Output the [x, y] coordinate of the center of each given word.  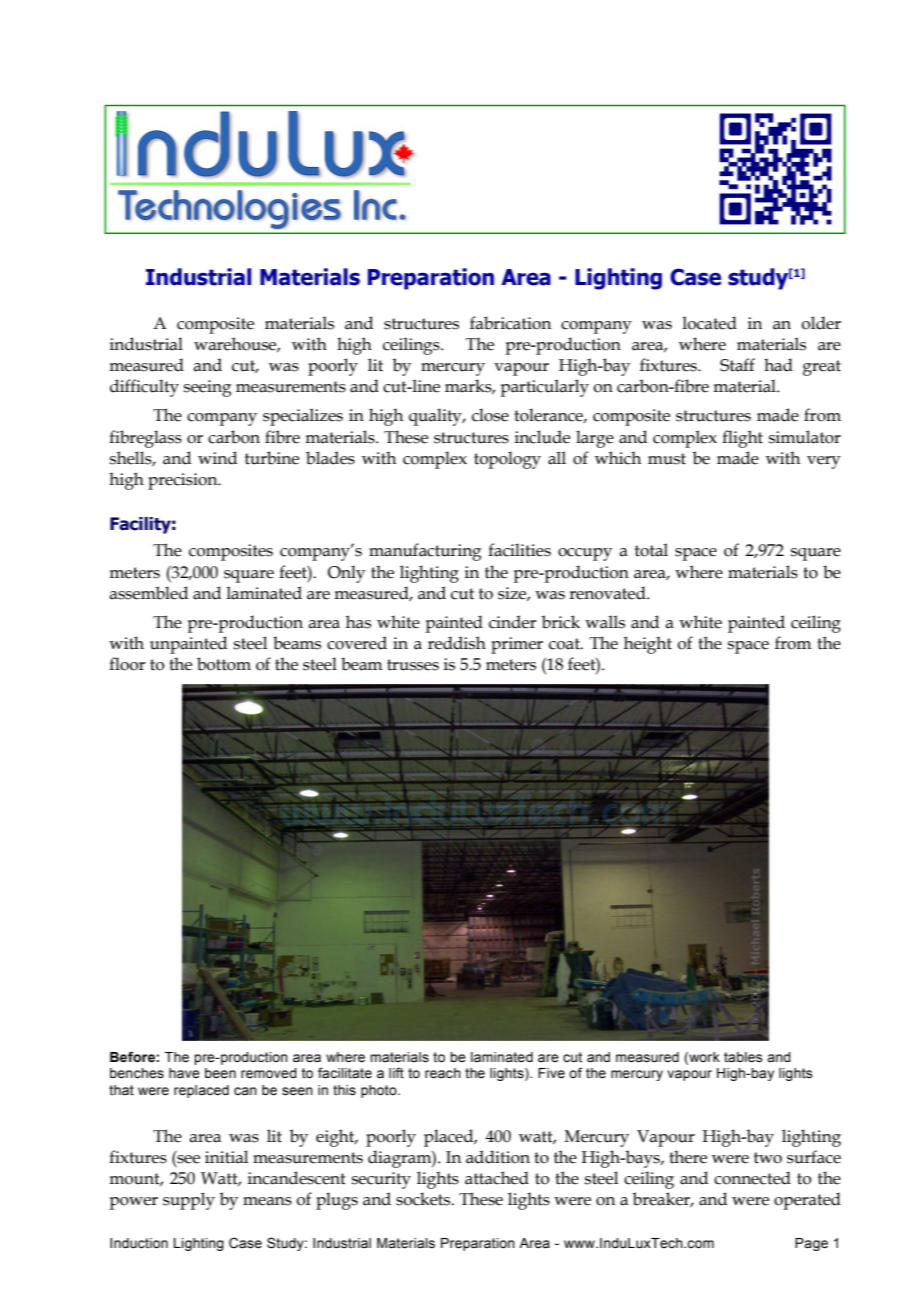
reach [443, 1073]
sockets [424, 1199]
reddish [457, 643]
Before [132, 1057]
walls [605, 622]
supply [189, 1201]
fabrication [510, 323]
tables [743, 1057]
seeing [208, 388]
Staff [737, 365]
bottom [224, 664]
